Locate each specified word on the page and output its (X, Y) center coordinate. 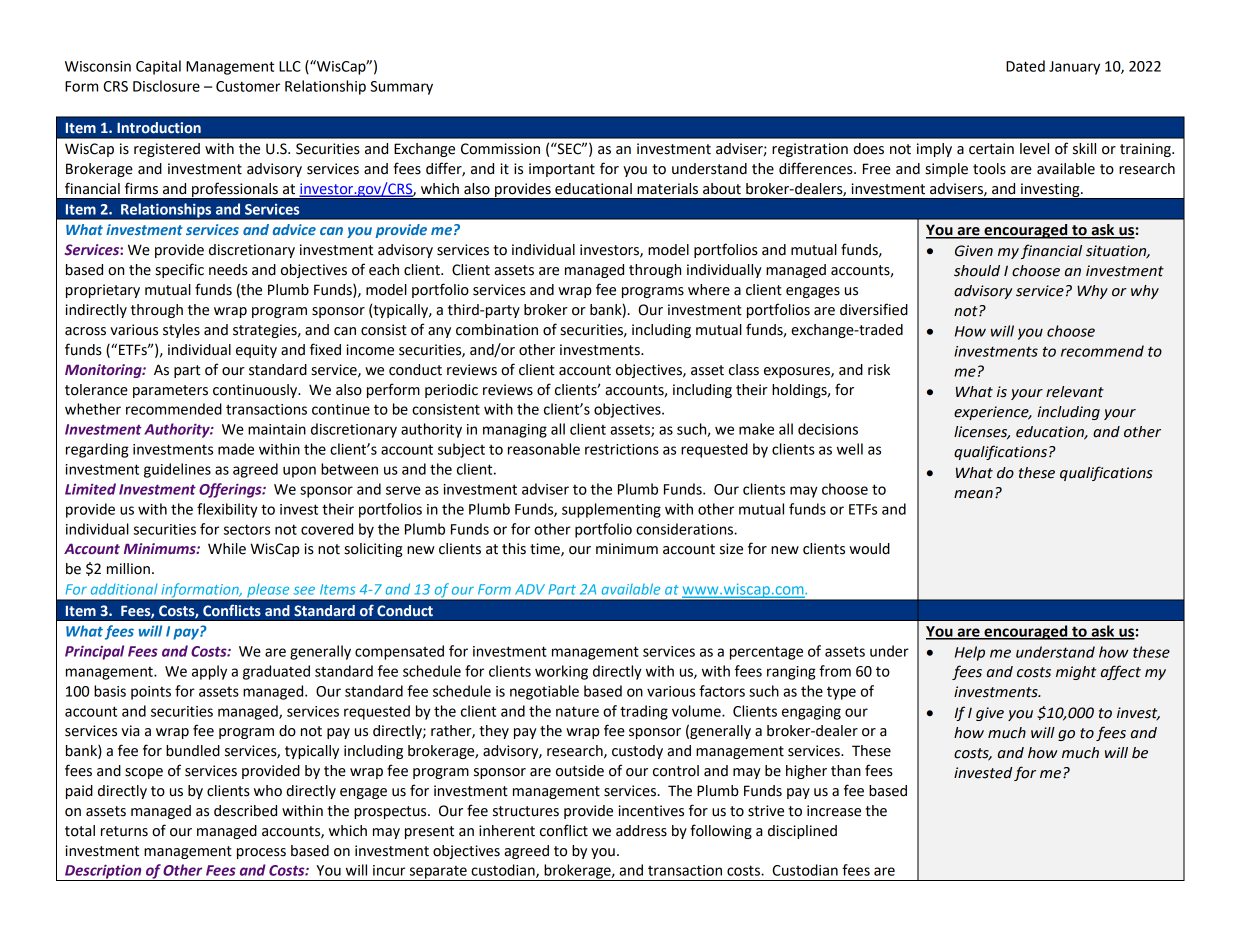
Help (970, 653)
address (641, 831)
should (977, 271)
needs (228, 270)
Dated (1025, 66)
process (261, 853)
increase (834, 811)
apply (209, 672)
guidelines (177, 470)
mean (973, 494)
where (709, 290)
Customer (248, 86)
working (561, 672)
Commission (500, 149)
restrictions (622, 449)
